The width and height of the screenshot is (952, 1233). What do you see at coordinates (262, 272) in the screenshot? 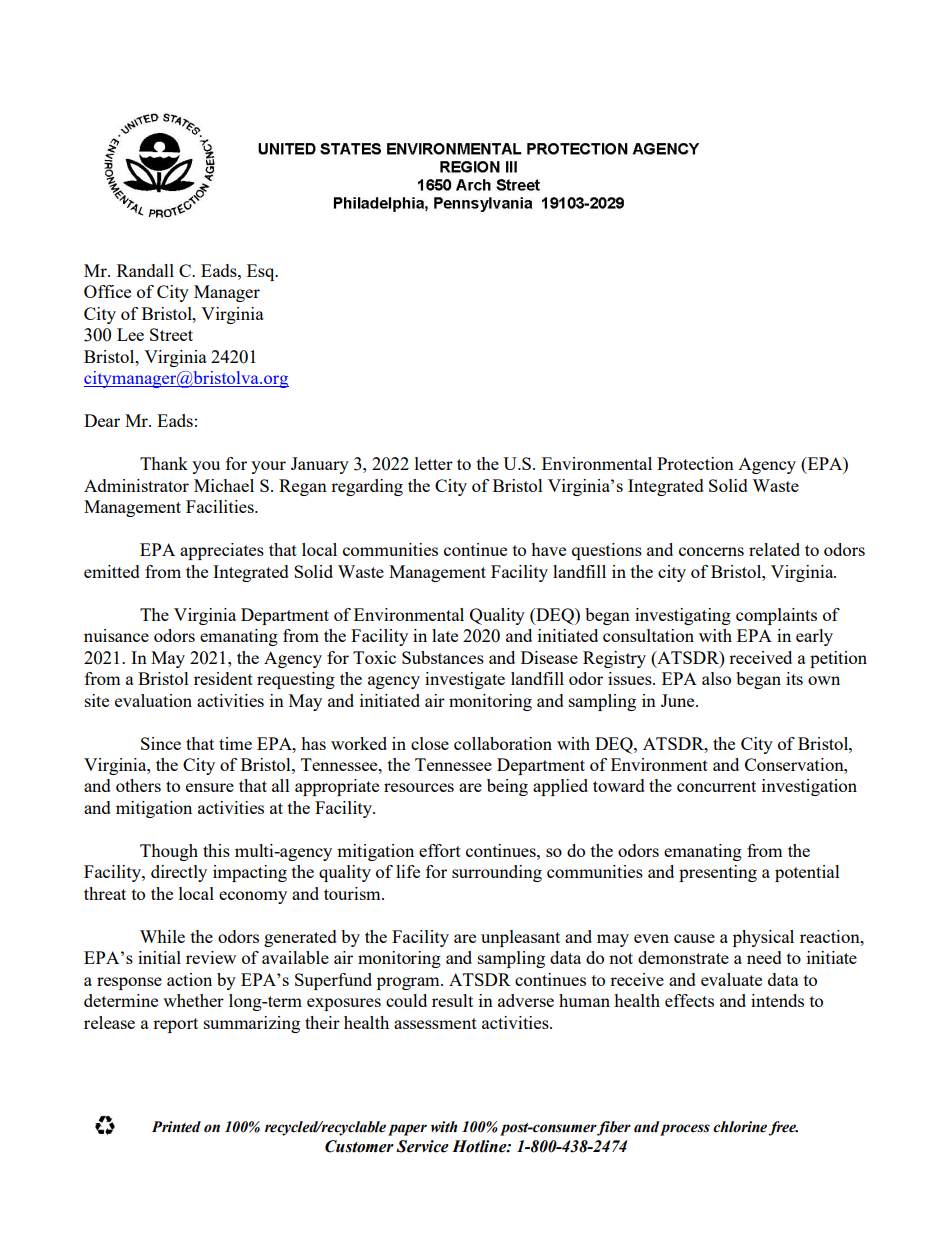
I see `Esq` at bounding box center [262, 272].
